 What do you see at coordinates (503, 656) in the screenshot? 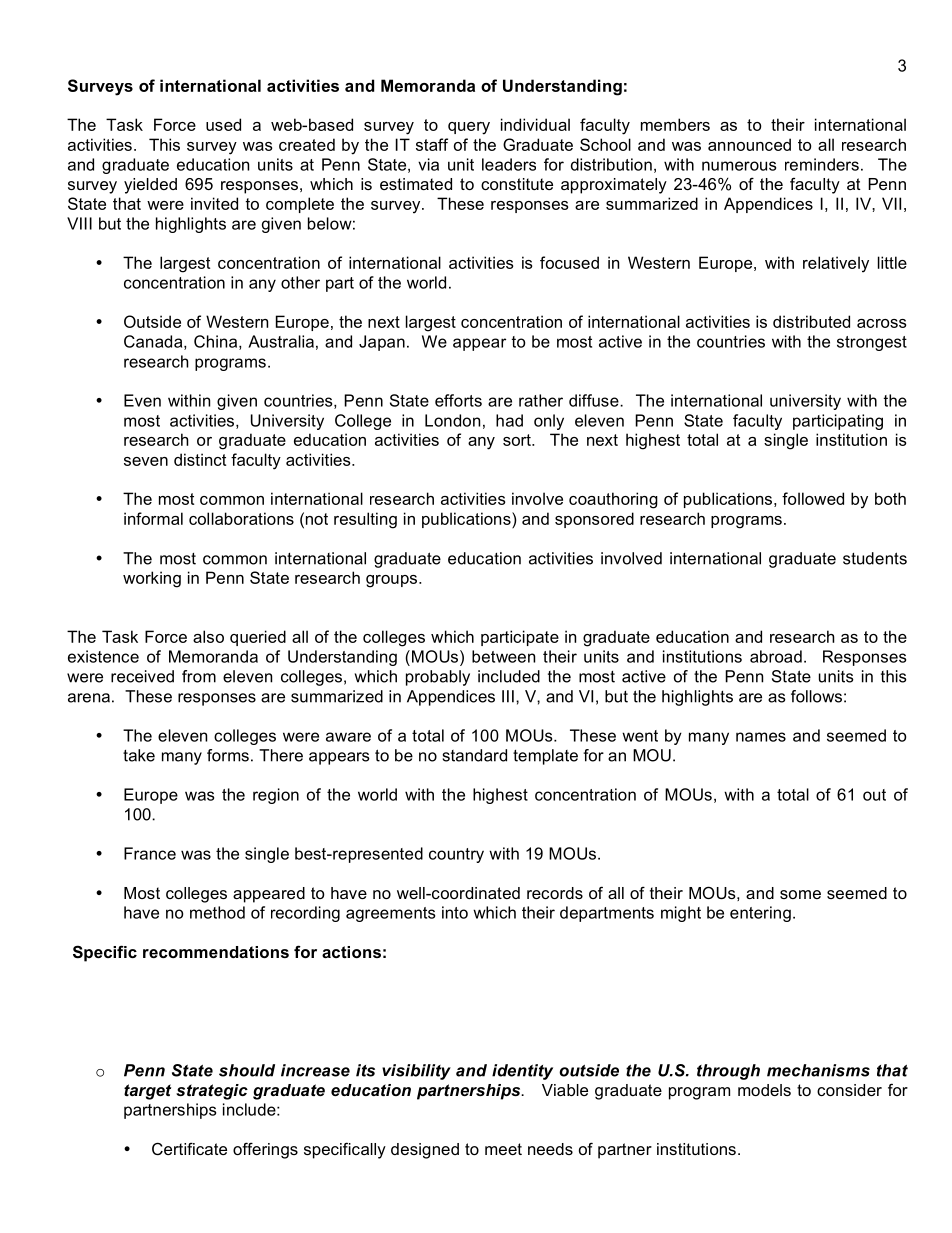
I see `between` at bounding box center [503, 656].
